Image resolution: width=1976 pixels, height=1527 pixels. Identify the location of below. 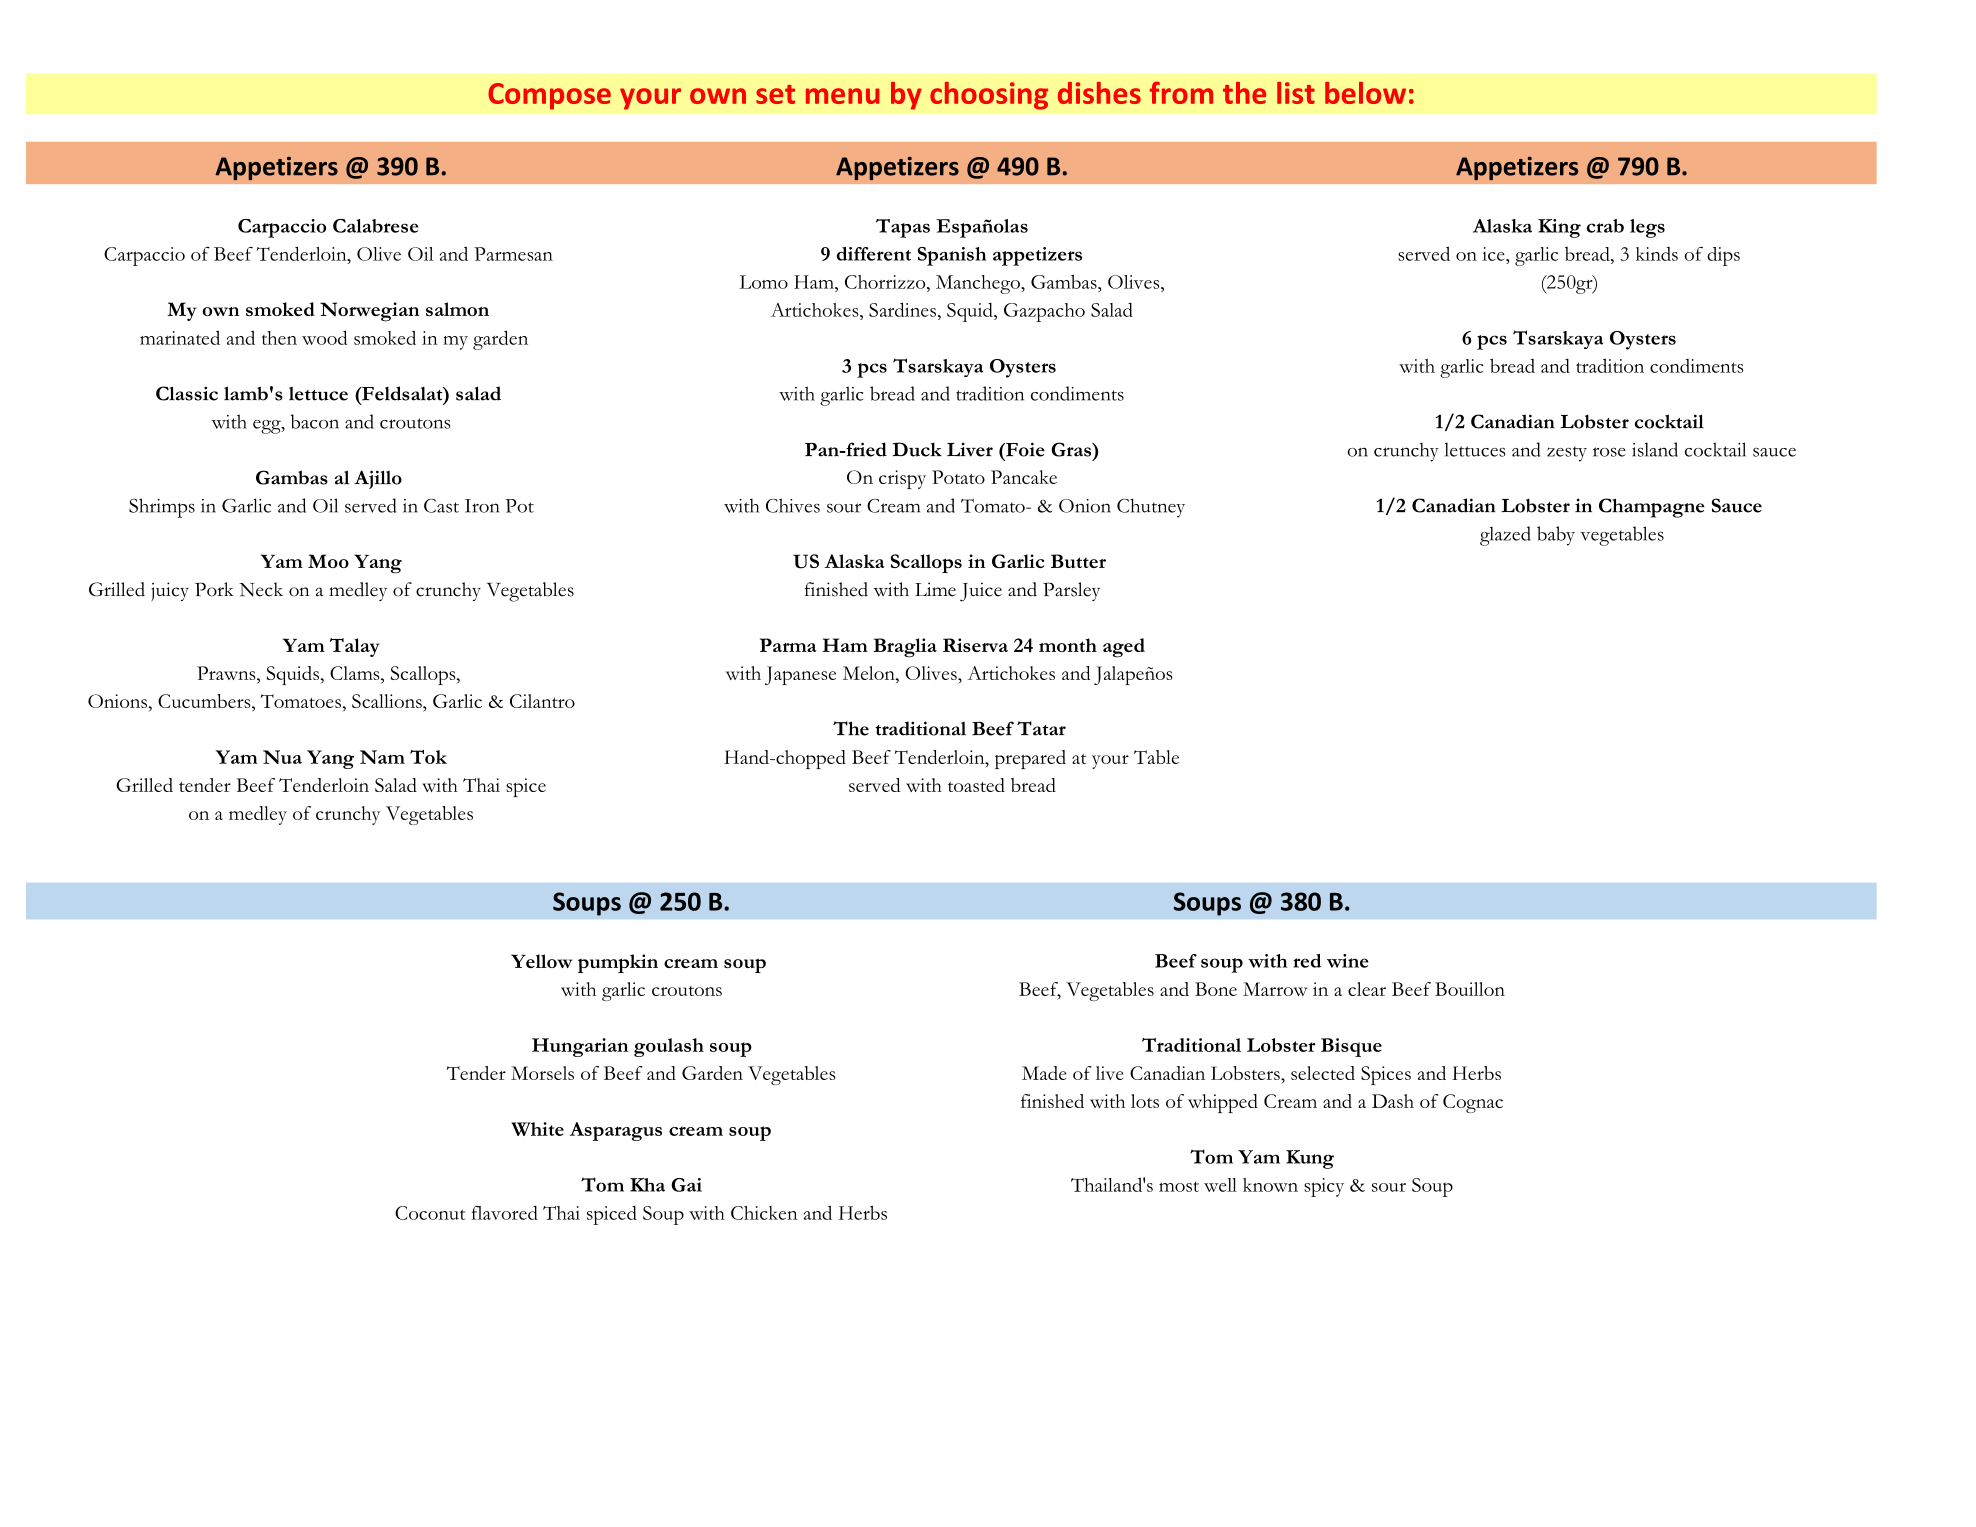
(1365, 93).
